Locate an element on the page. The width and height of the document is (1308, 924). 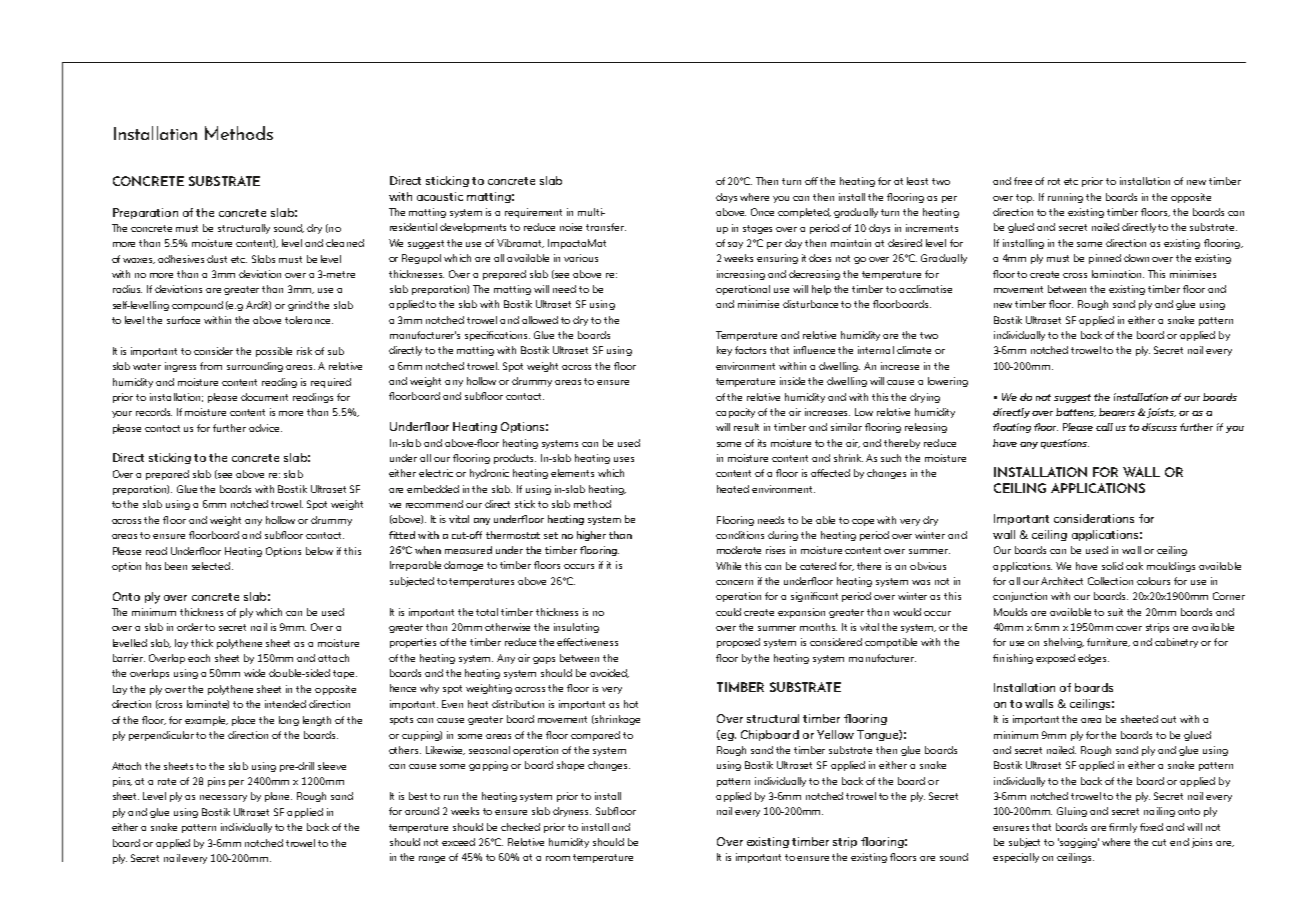
below is located at coordinates (319, 551).
